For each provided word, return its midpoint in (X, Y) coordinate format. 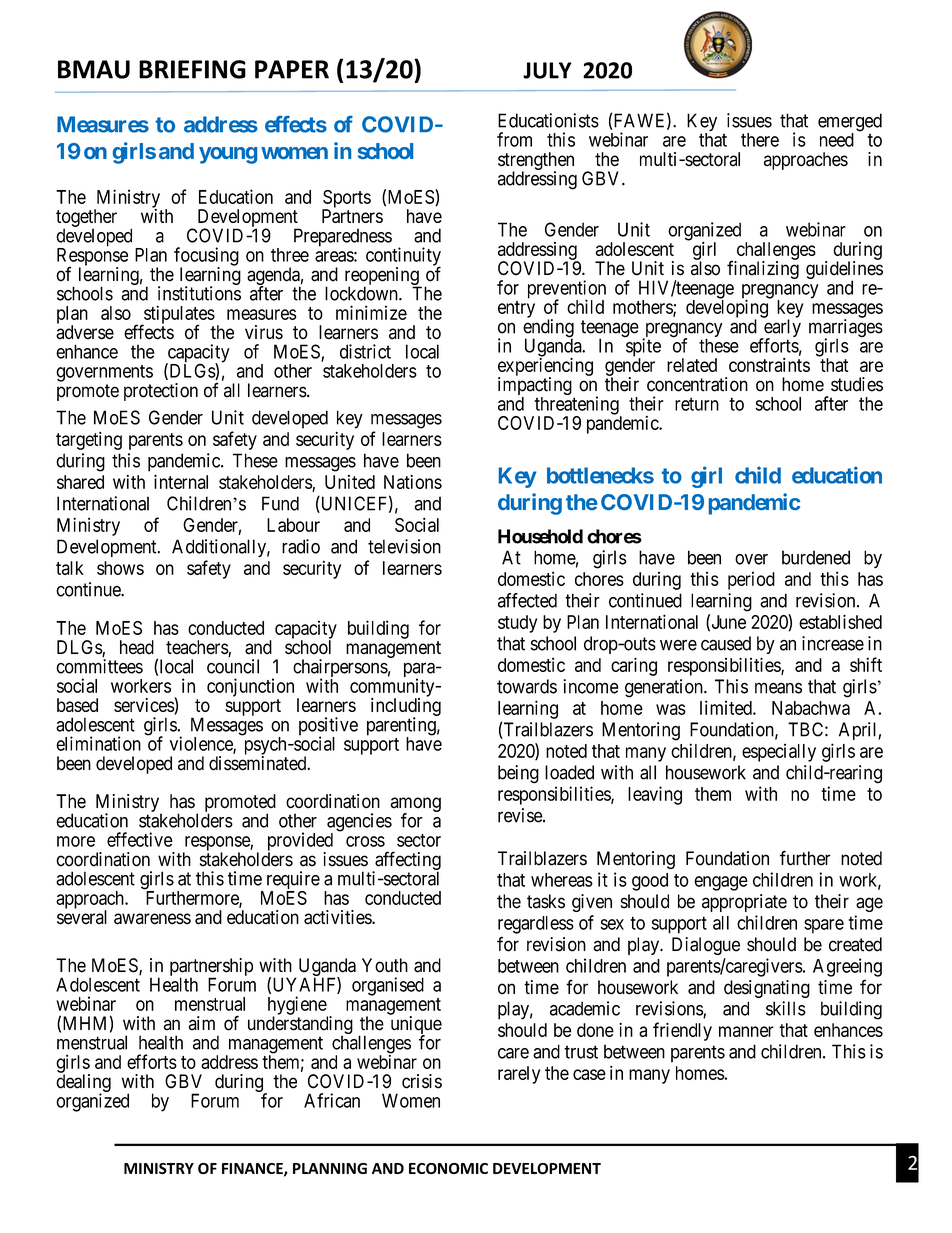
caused (726, 643)
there (760, 140)
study (517, 624)
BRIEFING (192, 69)
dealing (83, 1084)
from (514, 139)
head (137, 647)
